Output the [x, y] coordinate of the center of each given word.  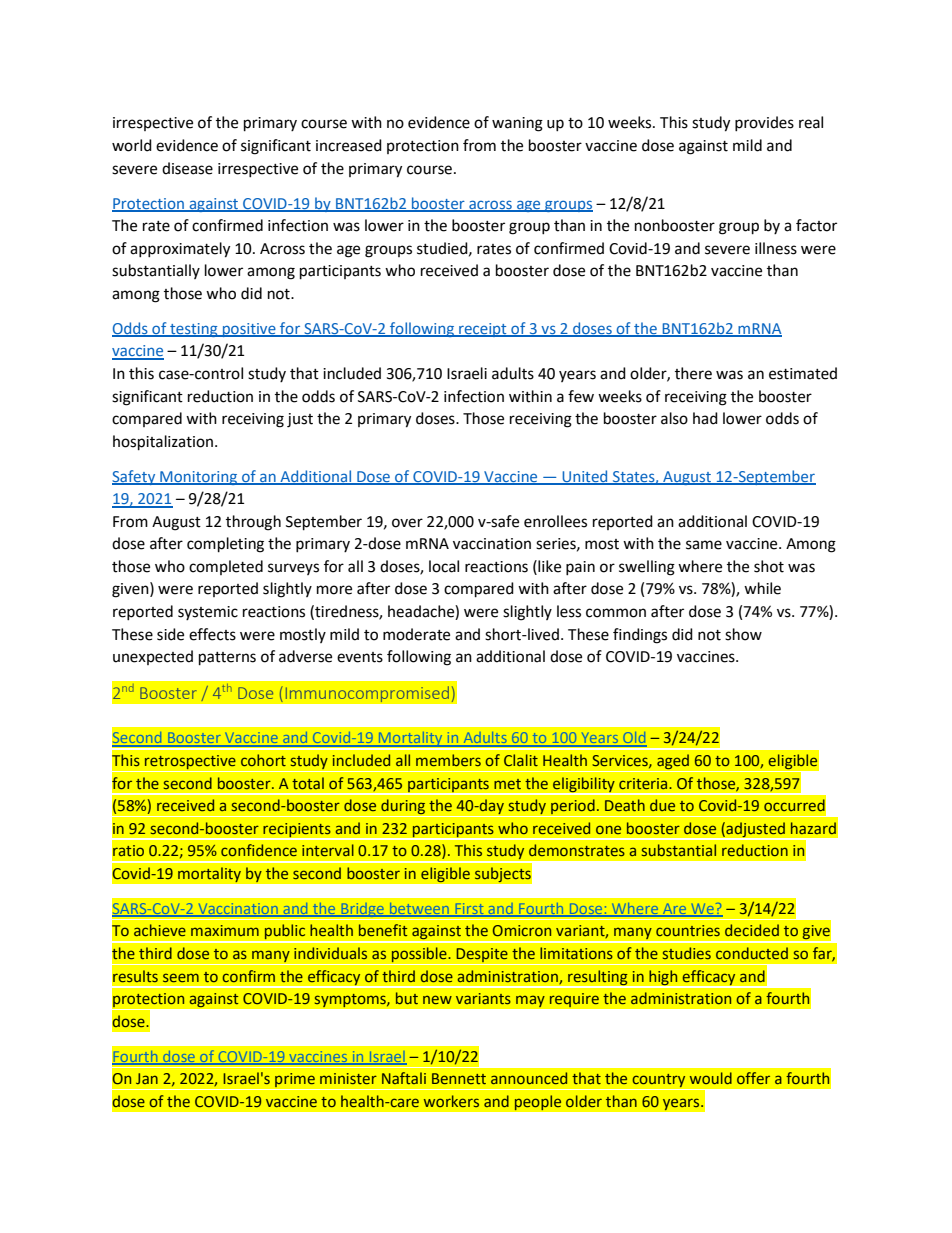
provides [764, 123]
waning [517, 124]
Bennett [459, 1078]
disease [187, 168]
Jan [147, 1078]
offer [753, 1078]
